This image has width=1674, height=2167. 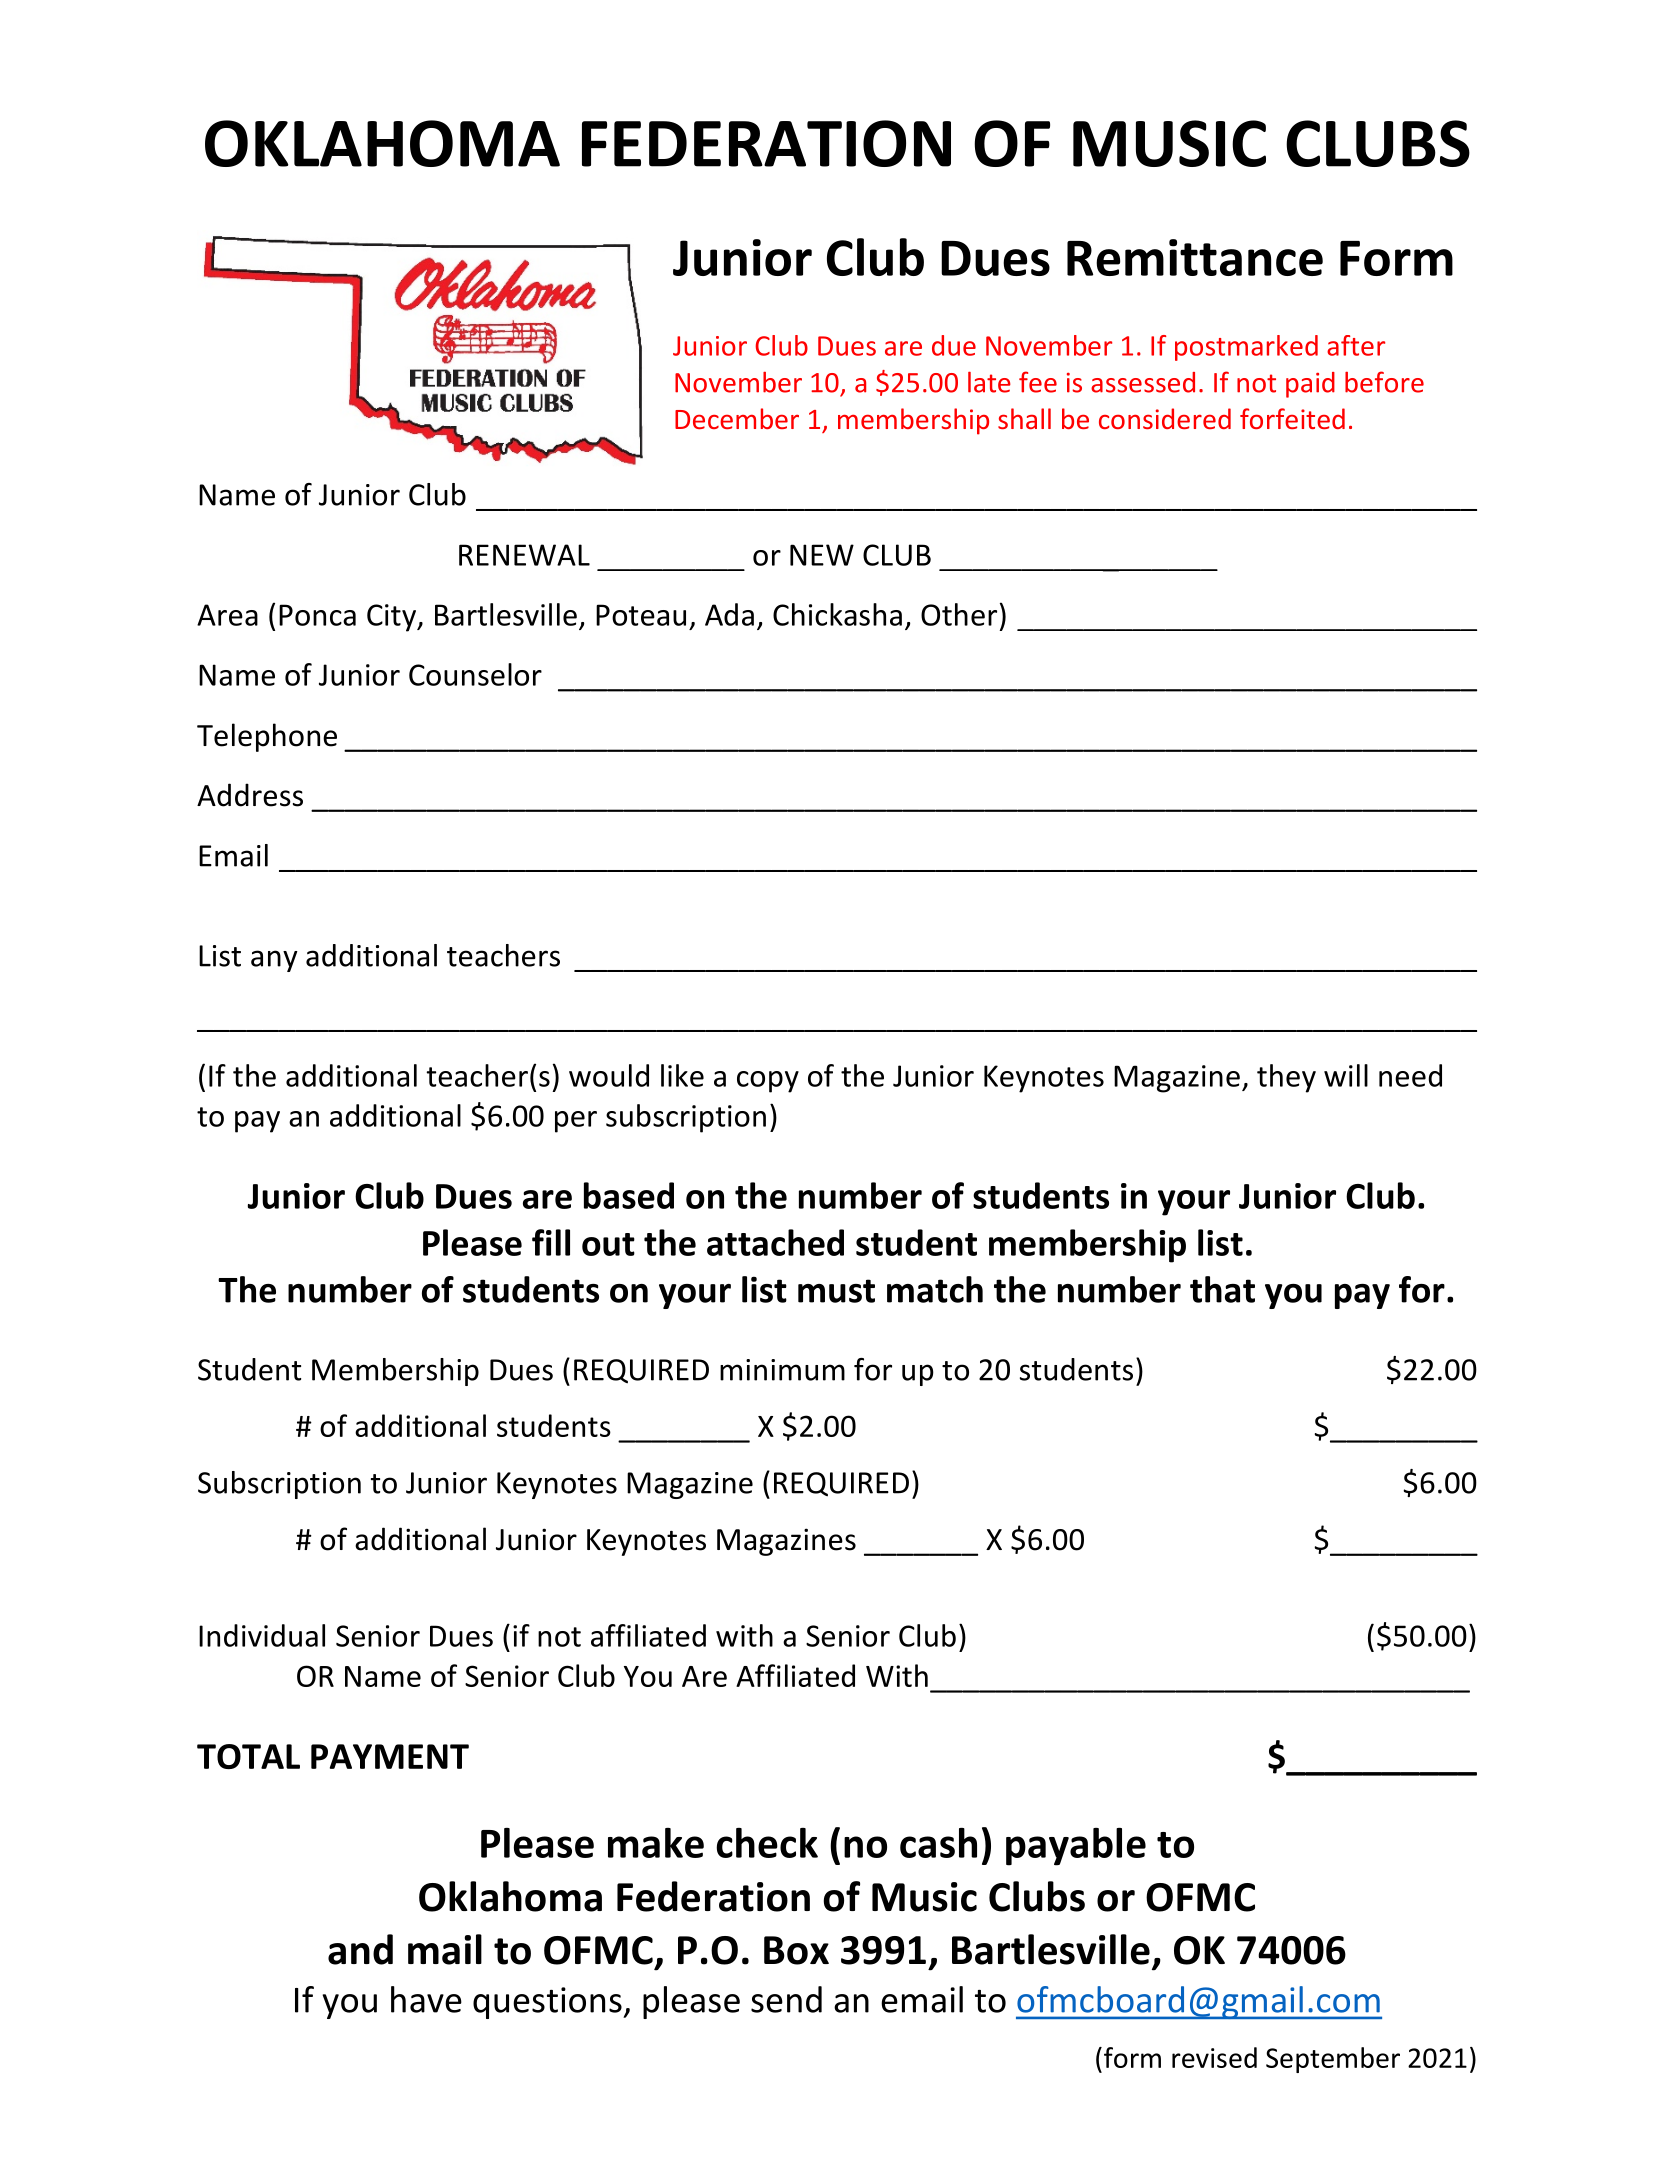 What do you see at coordinates (1356, 345) in the image?
I see `after` at bounding box center [1356, 345].
